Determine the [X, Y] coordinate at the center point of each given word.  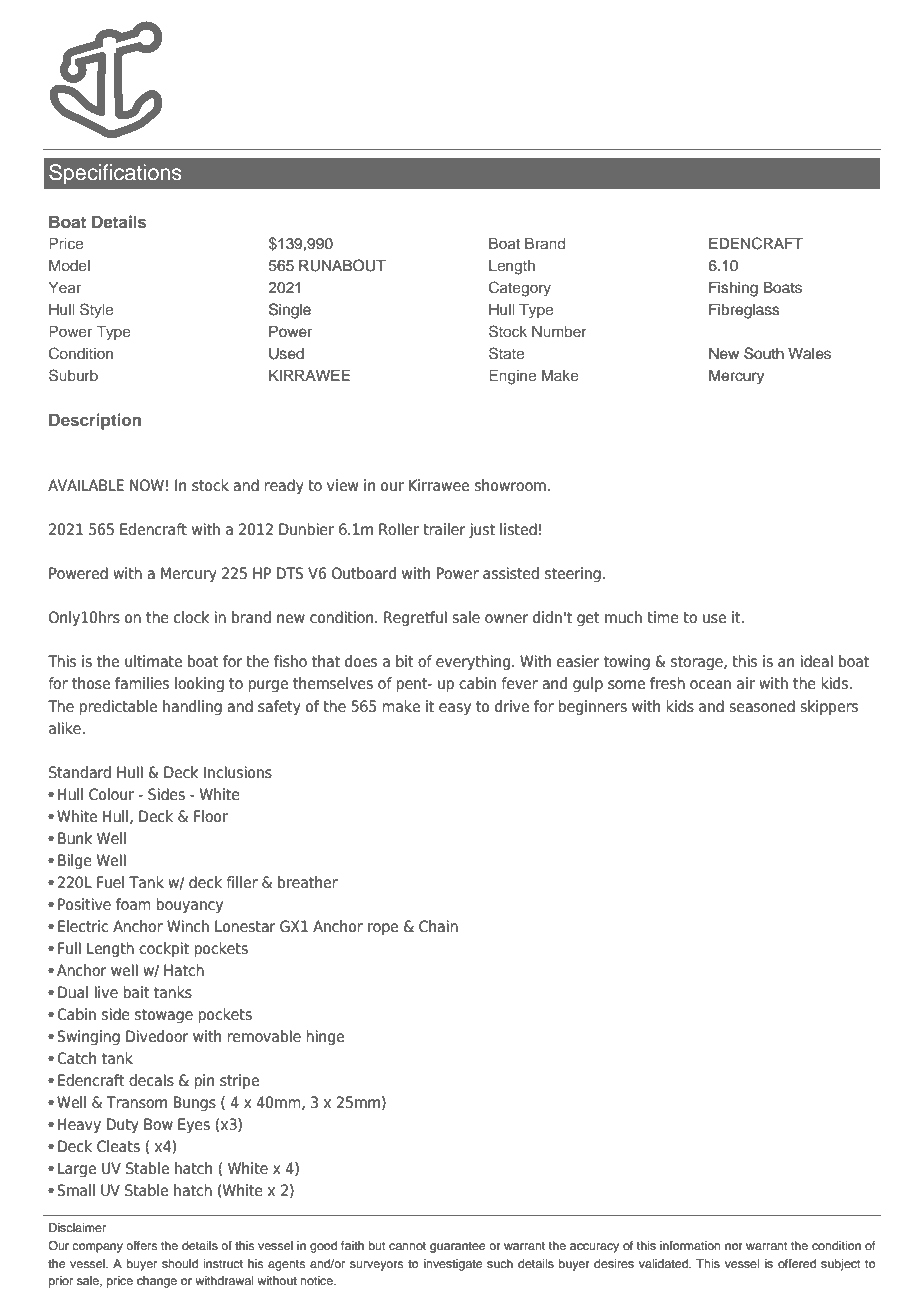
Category [520, 289]
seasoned [762, 706]
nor [734, 1246]
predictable [118, 708]
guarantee [457, 1247]
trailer [444, 529]
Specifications [115, 174]
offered [797, 1263]
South [764, 353]
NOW [147, 485]
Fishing [733, 289]
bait [136, 992]
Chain [438, 926]
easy [455, 709]
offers [141, 1245]
